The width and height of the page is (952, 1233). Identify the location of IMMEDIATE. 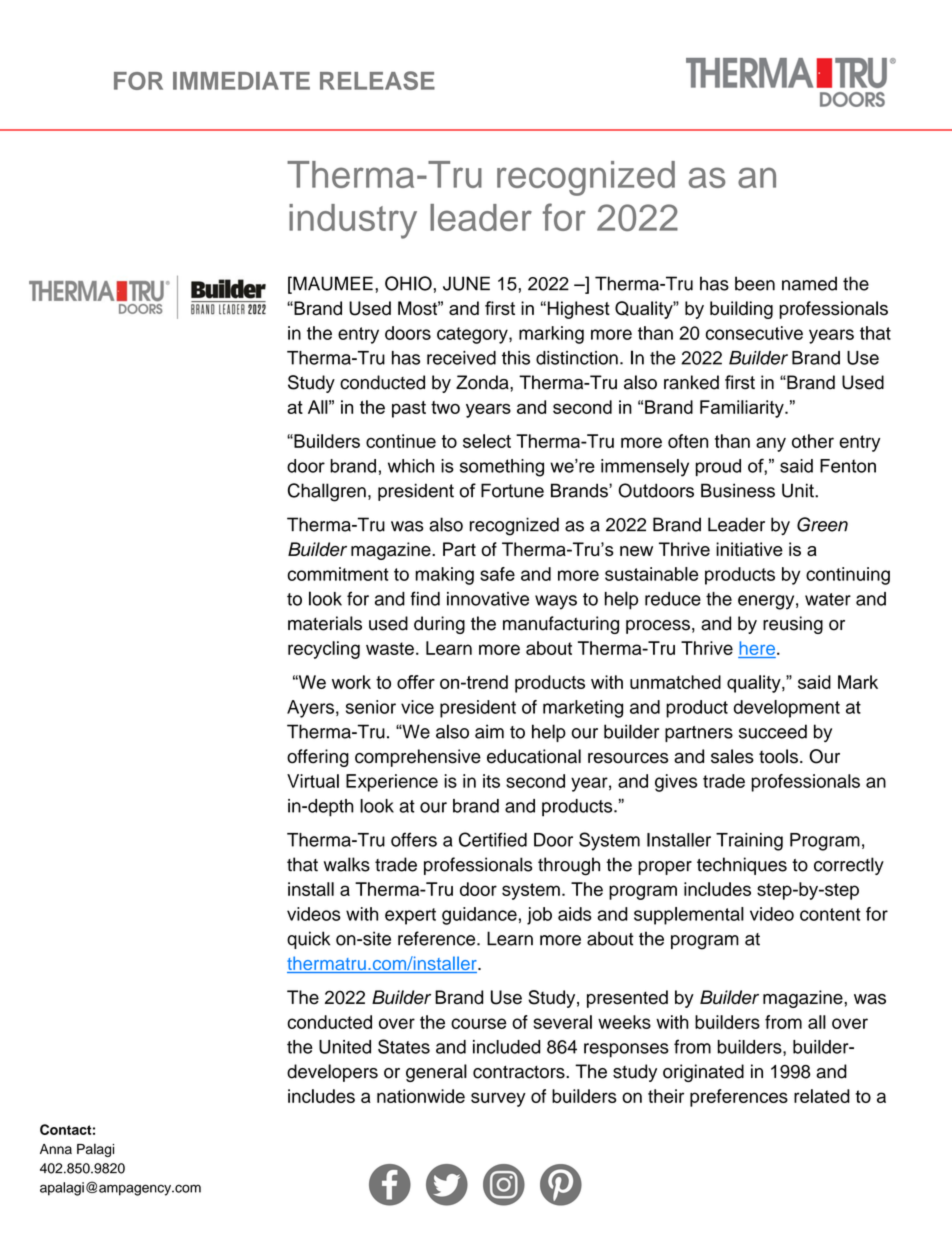
(241, 81).
